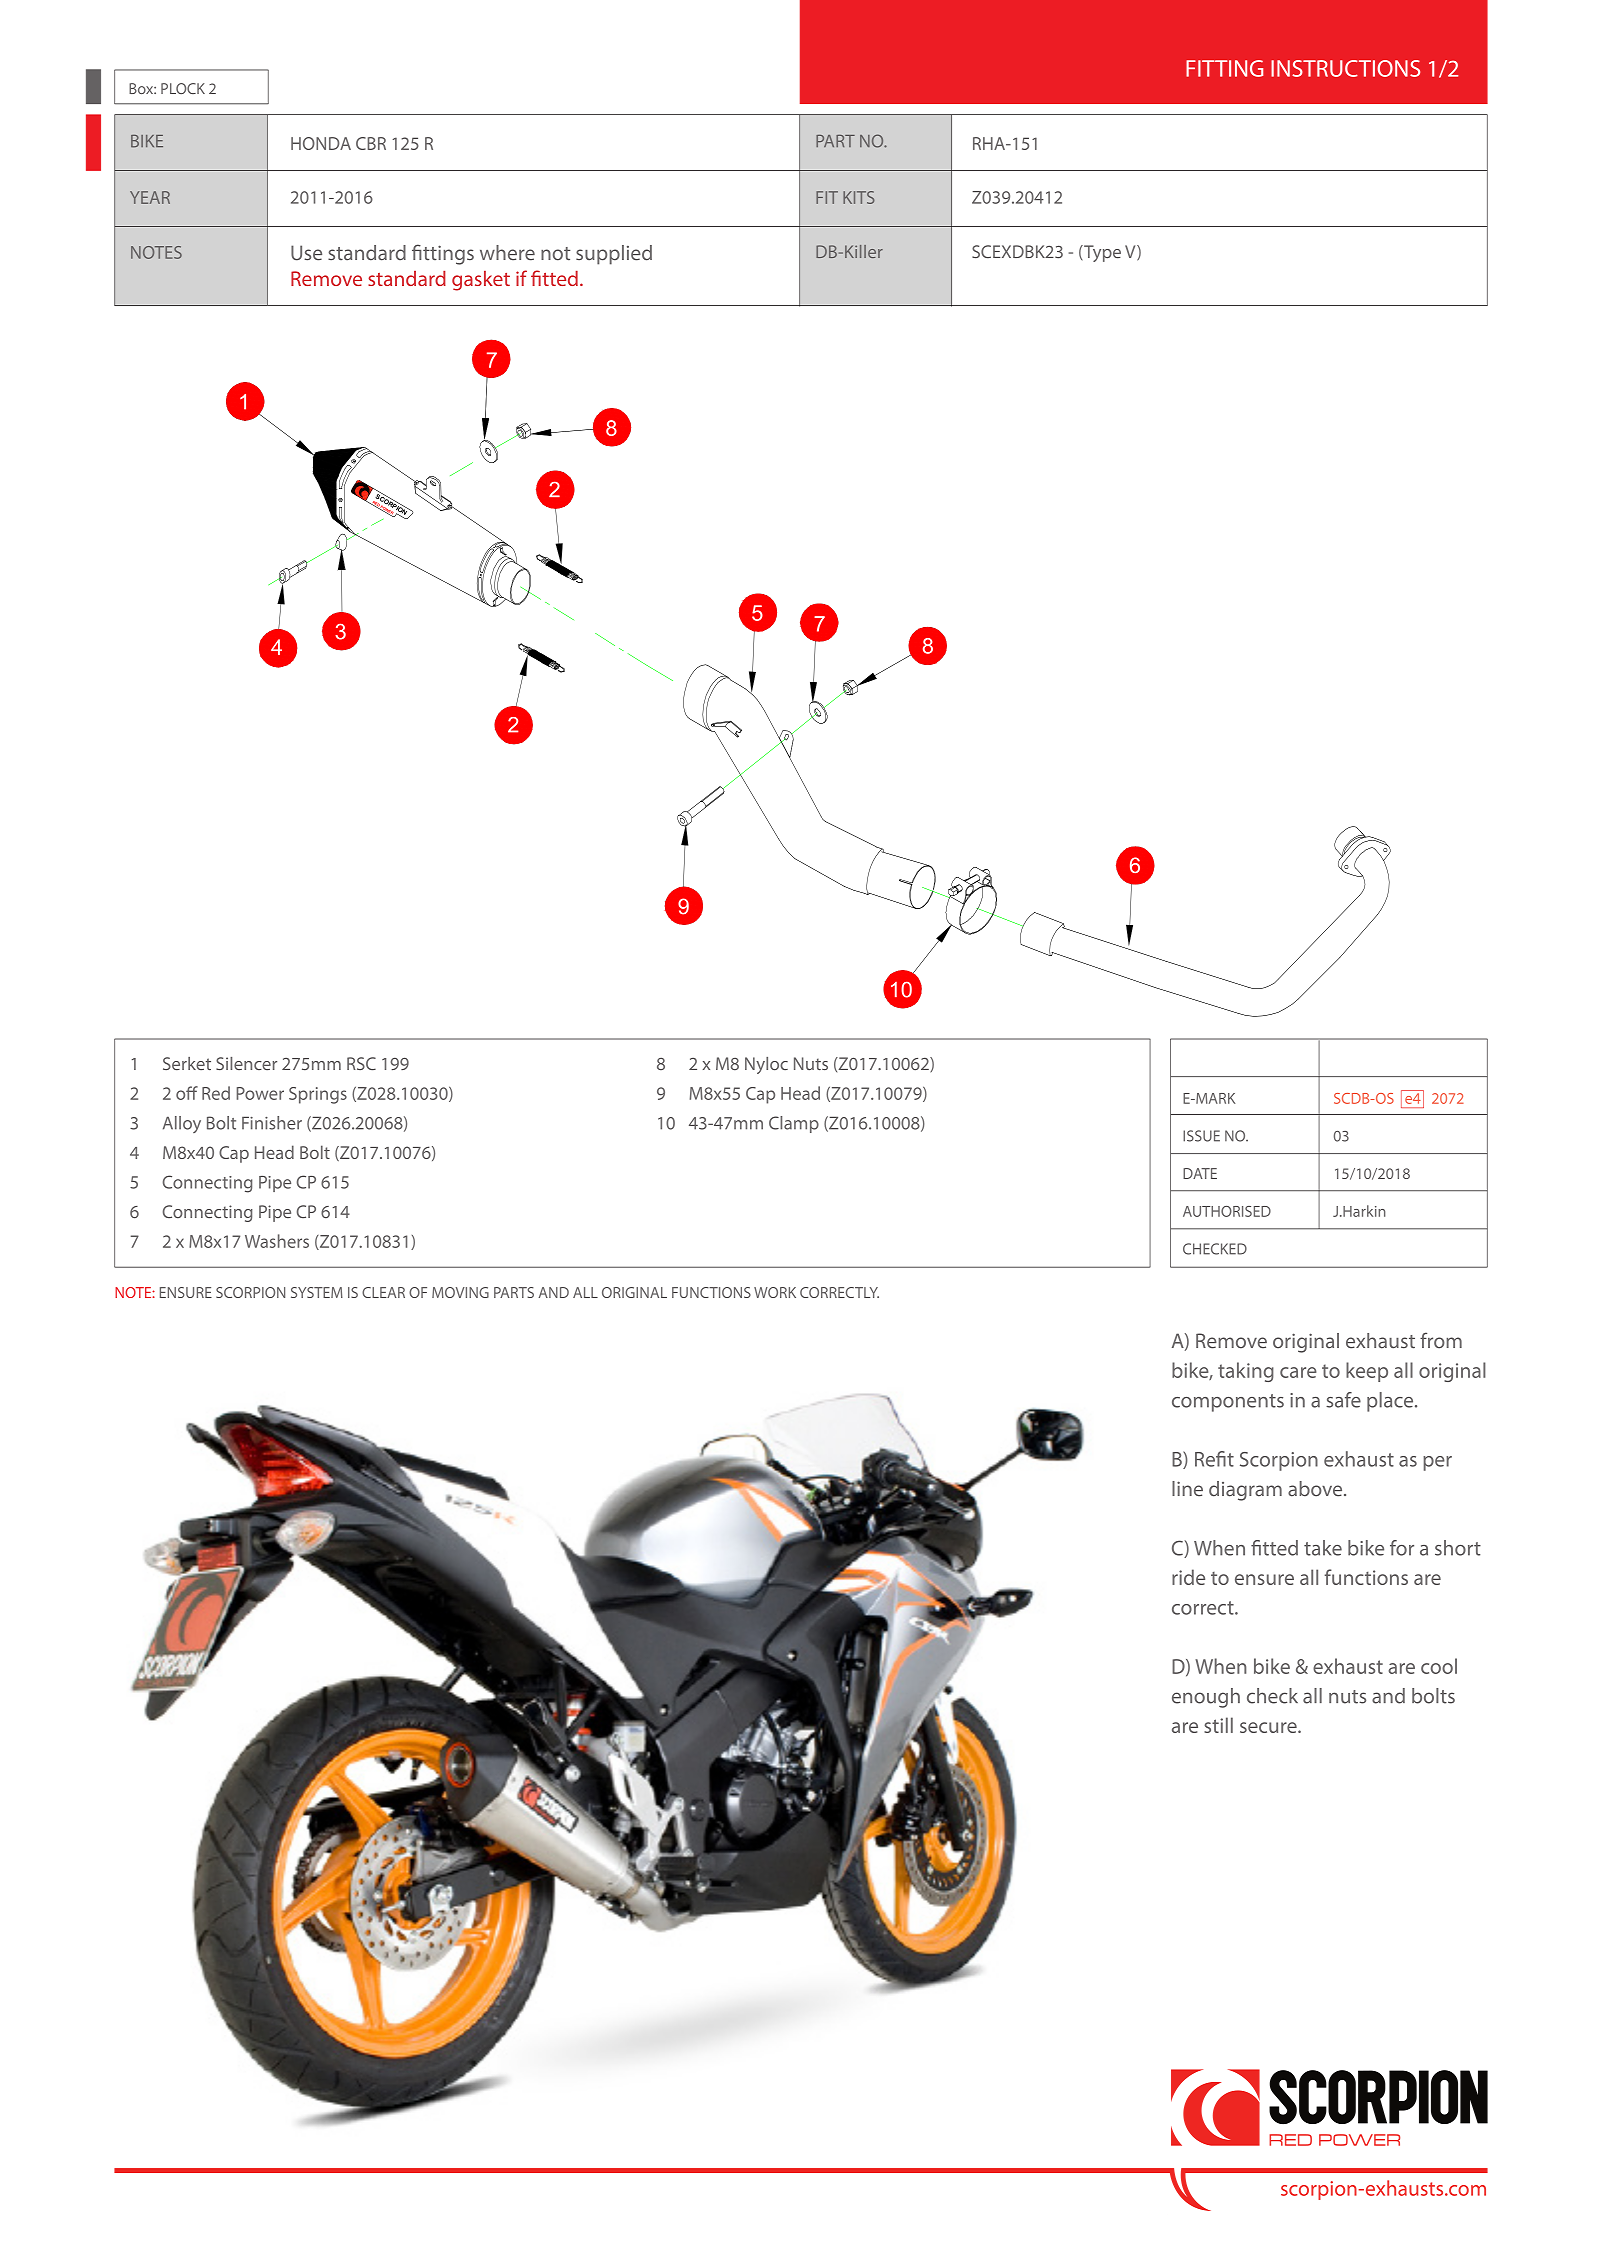 This screenshot has height=2265, width=1602. I want to click on gasket, so click(481, 281).
